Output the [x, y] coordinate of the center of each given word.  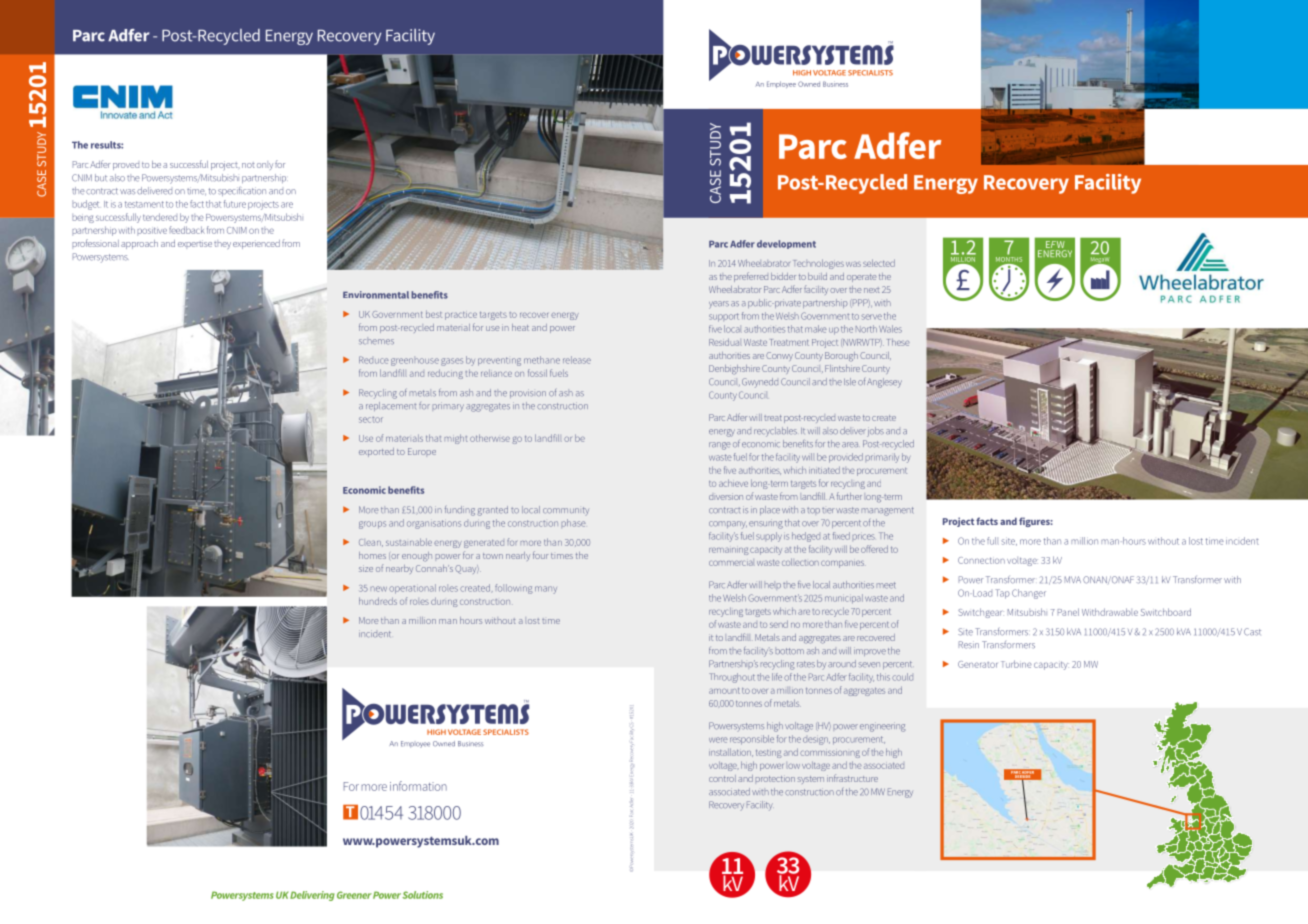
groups [372, 525]
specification [242, 191]
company [728, 525]
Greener [354, 895]
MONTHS [1009, 258]
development [786, 244]
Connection [981, 560]
